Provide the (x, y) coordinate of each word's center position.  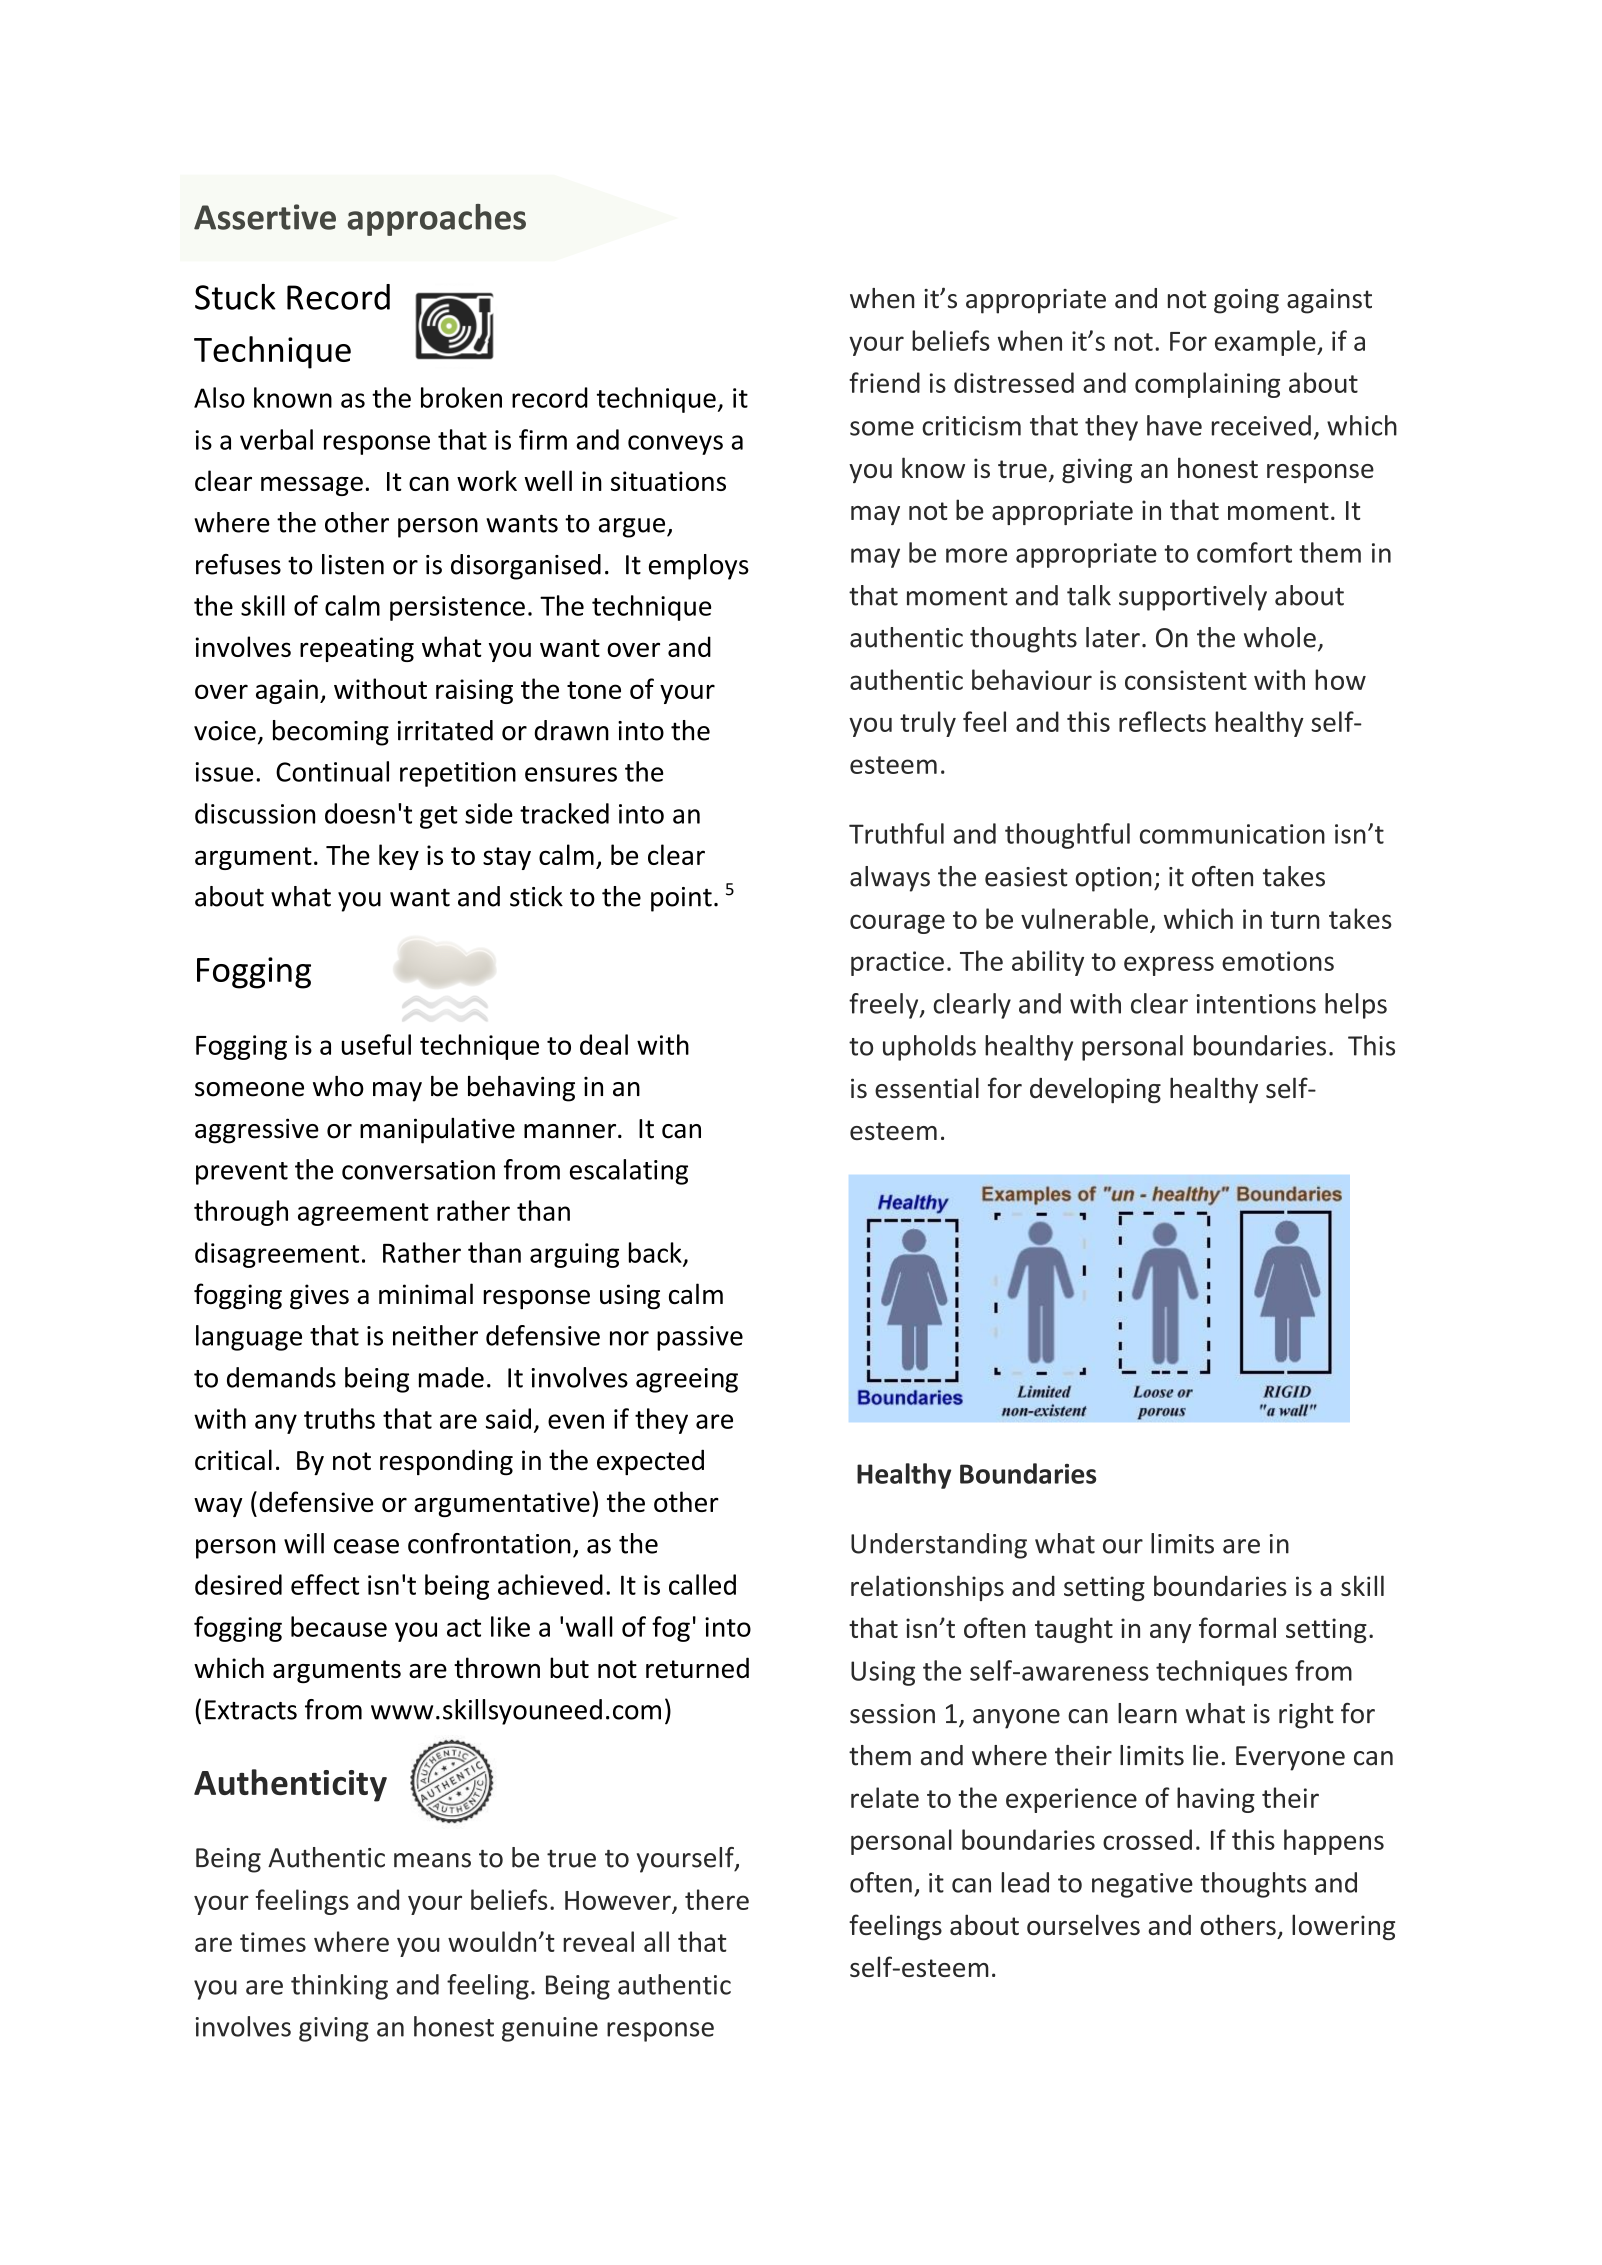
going (1246, 301)
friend (884, 382)
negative (1142, 1885)
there (717, 1899)
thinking (339, 1987)
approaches (436, 220)
